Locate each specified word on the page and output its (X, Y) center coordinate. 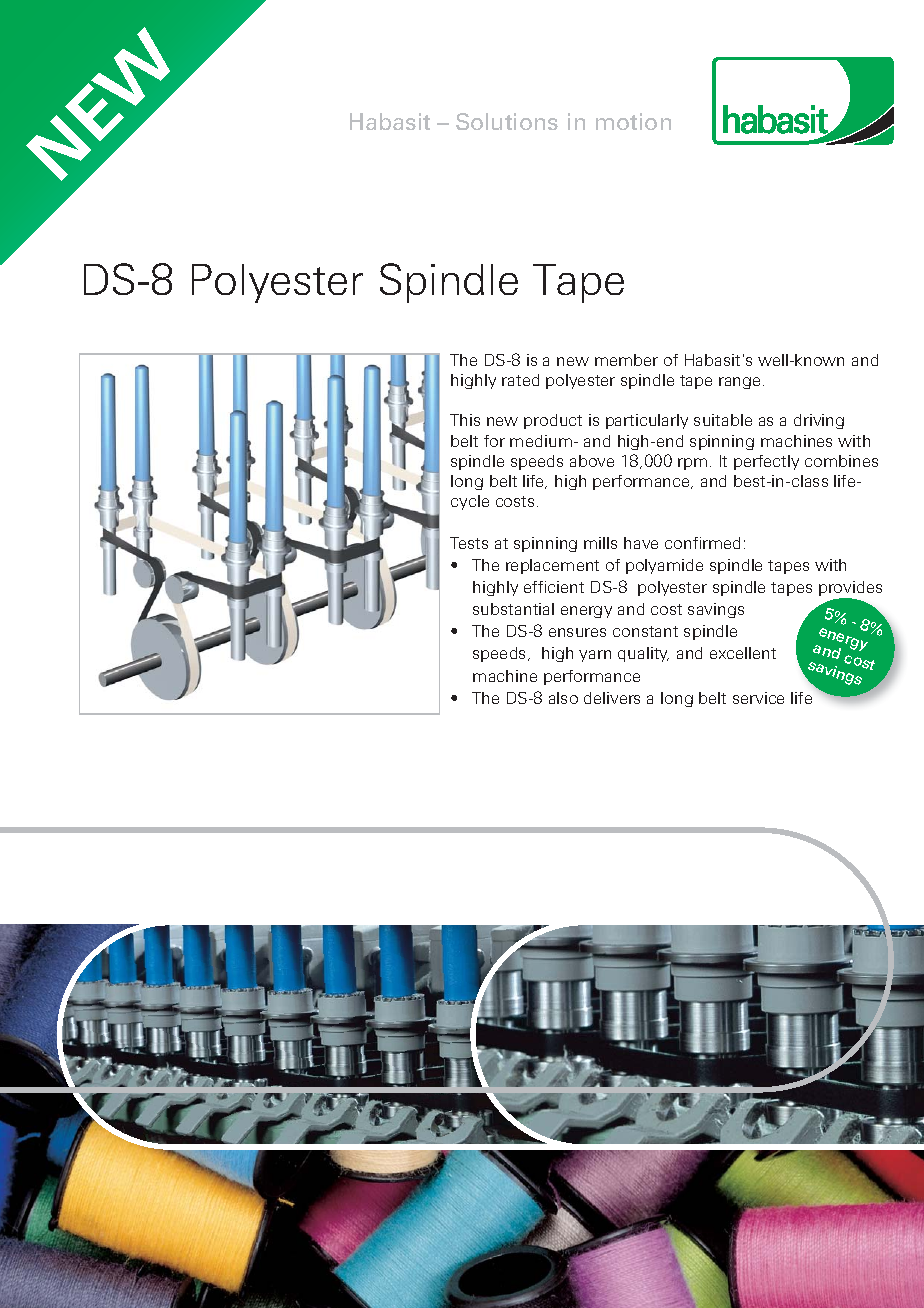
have (641, 543)
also (563, 698)
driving (819, 421)
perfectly (766, 462)
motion (633, 121)
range (741, 383)
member (626, 360)
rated (520, 380)
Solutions (507, 121)
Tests (469, 543)
